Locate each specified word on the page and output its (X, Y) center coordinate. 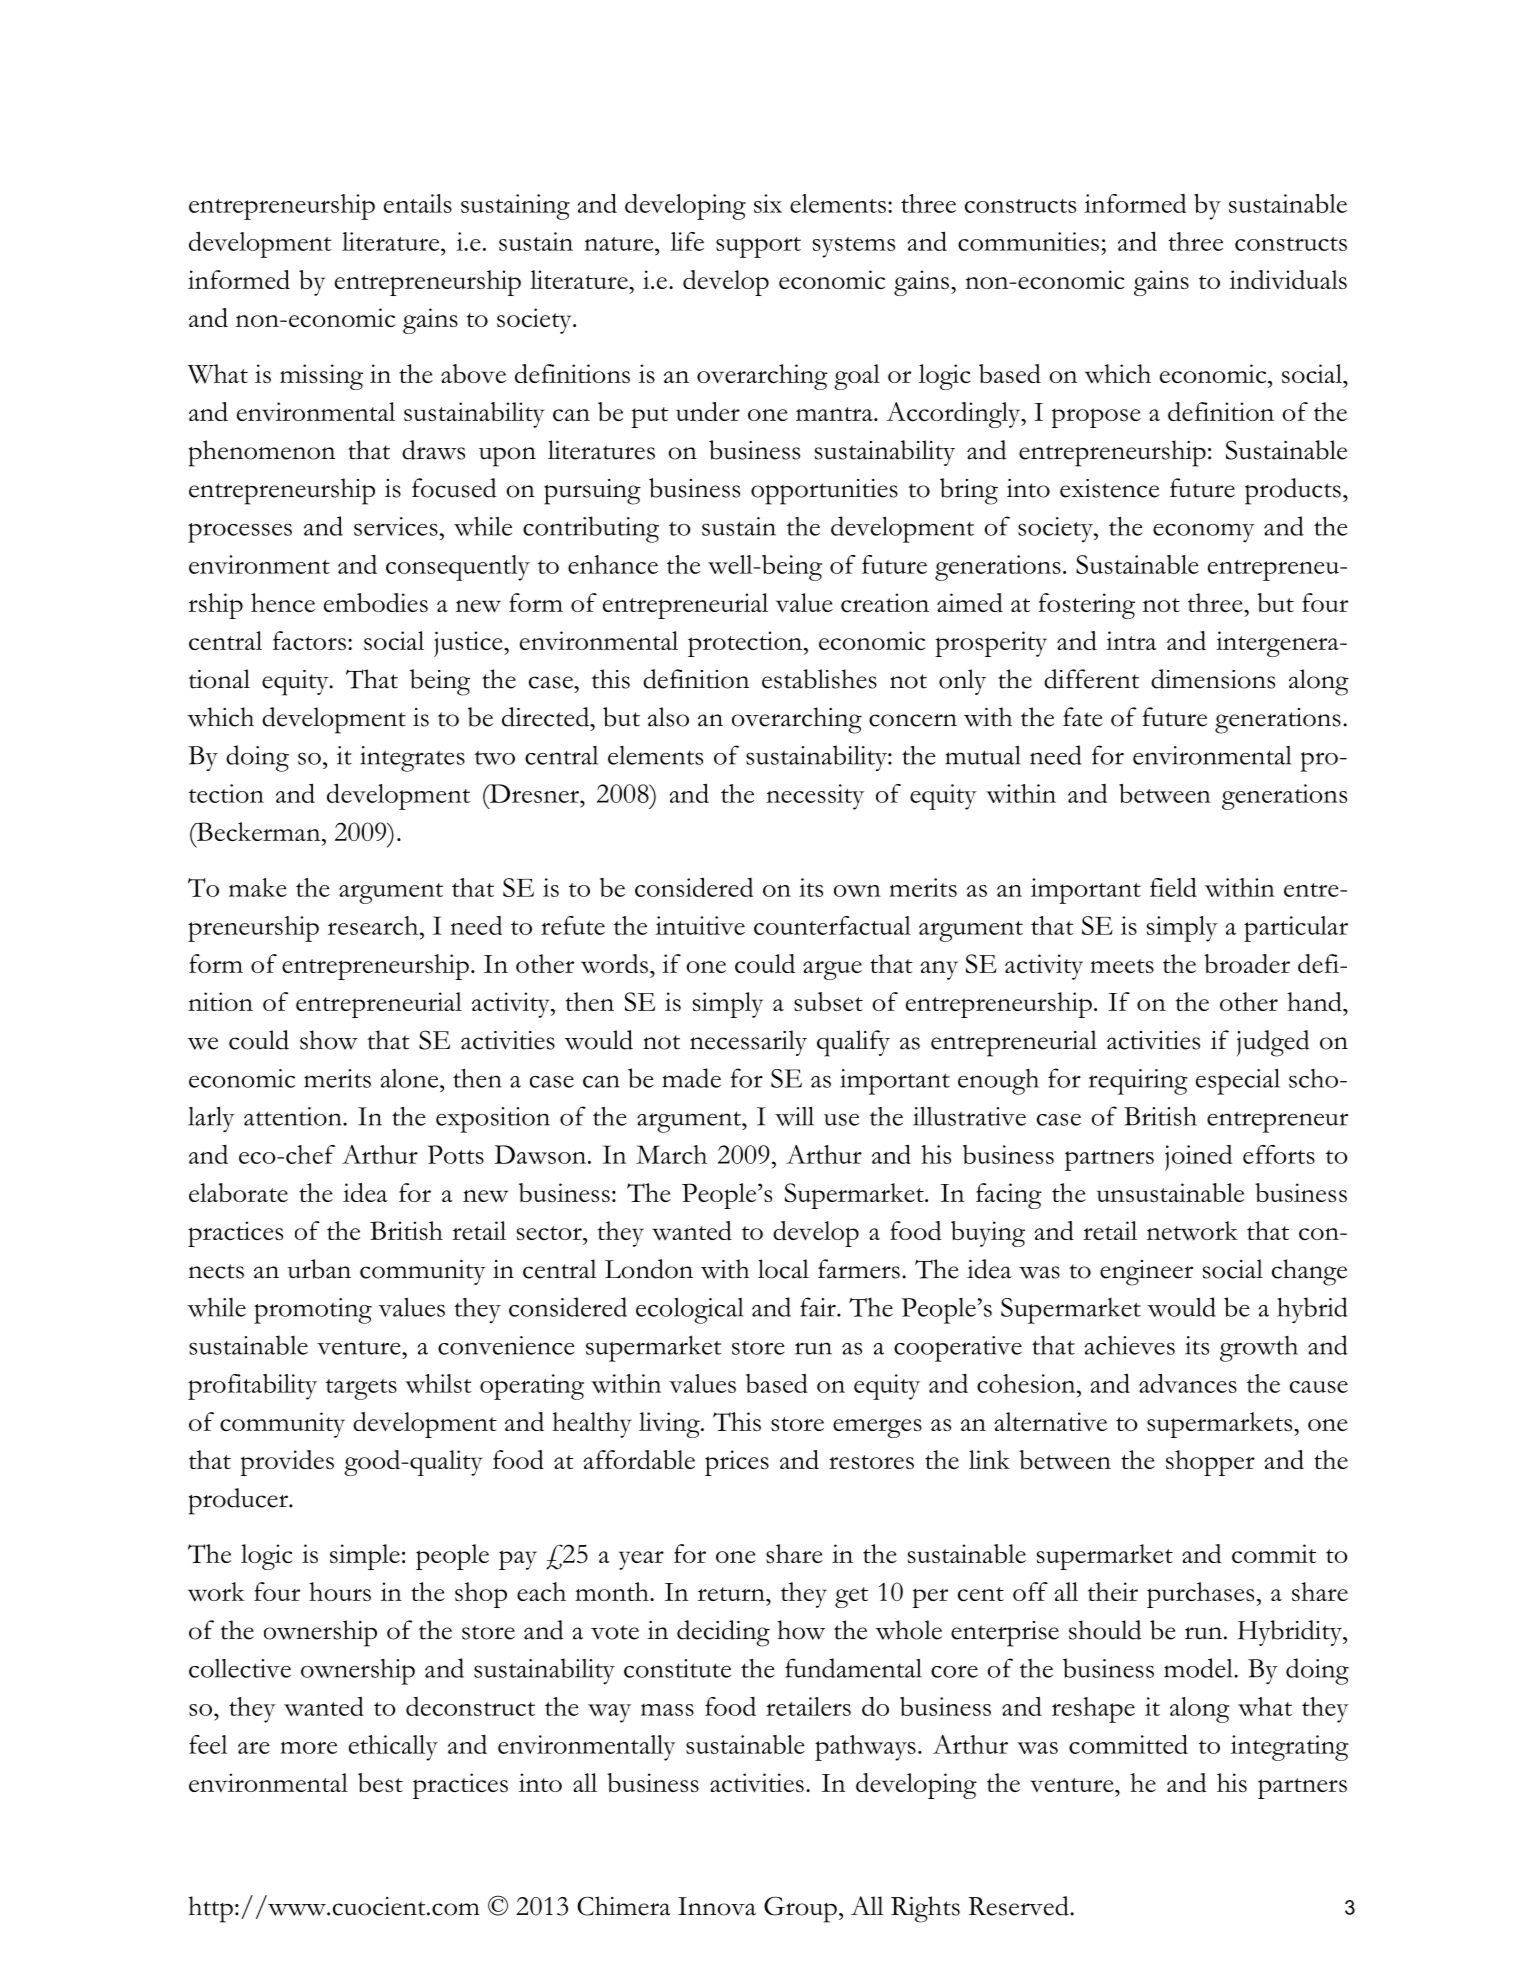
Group (800, 1909)
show (329, 1040)
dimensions (1213, 679)
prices (737, 1463)
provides (287, 1463)
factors (309, 640)
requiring (1138, 1082)
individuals (1288, 279)
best (380, 1782)
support (758, 247)
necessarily (748, 1043)
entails (418, 203)
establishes (819, 679)
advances (1188, 1383)
